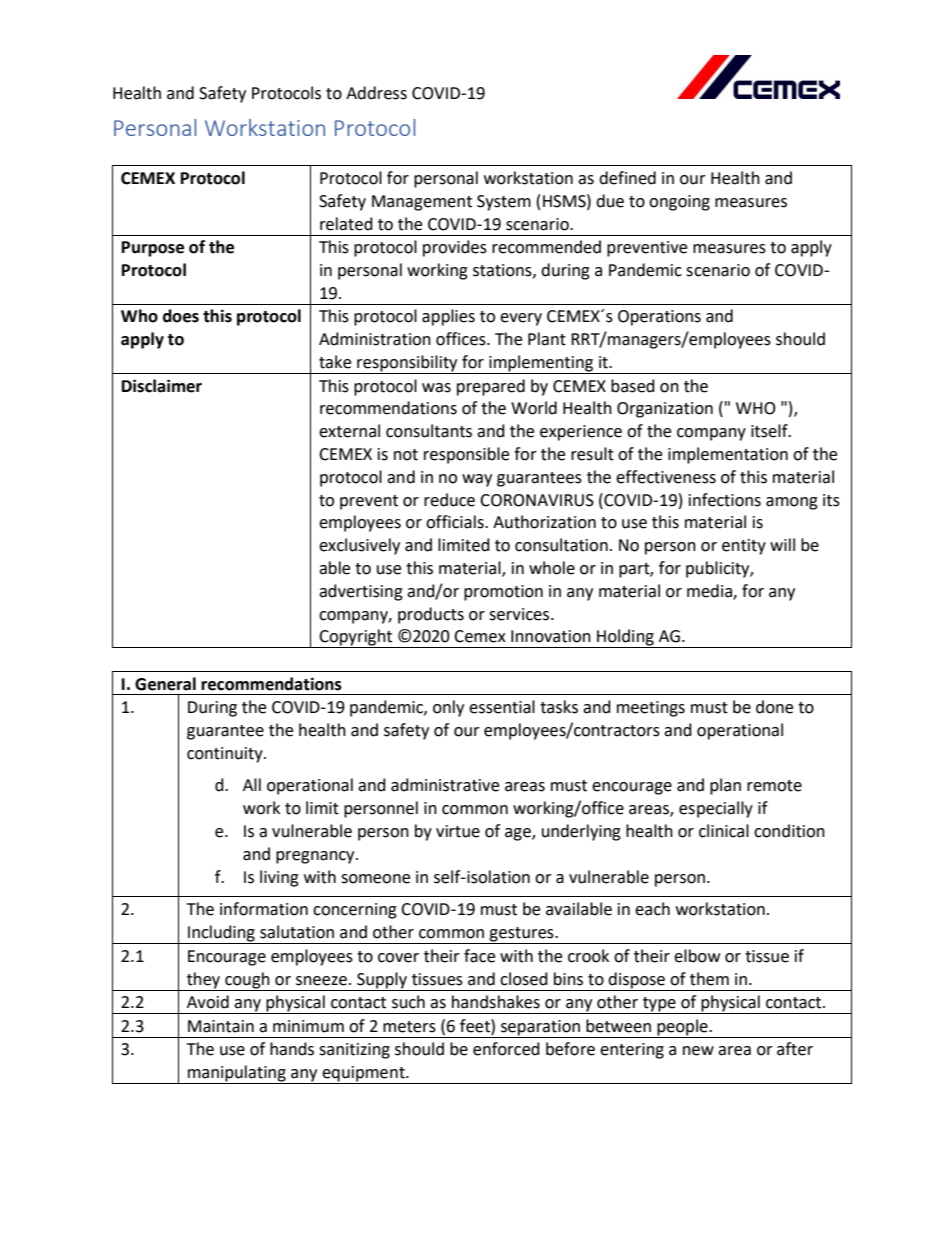 The height and width of the document is (1233, 952). What do you see at coordinates (221, 1026) in the document?
I see `Maintain` at bounding box center [221, 1026].
